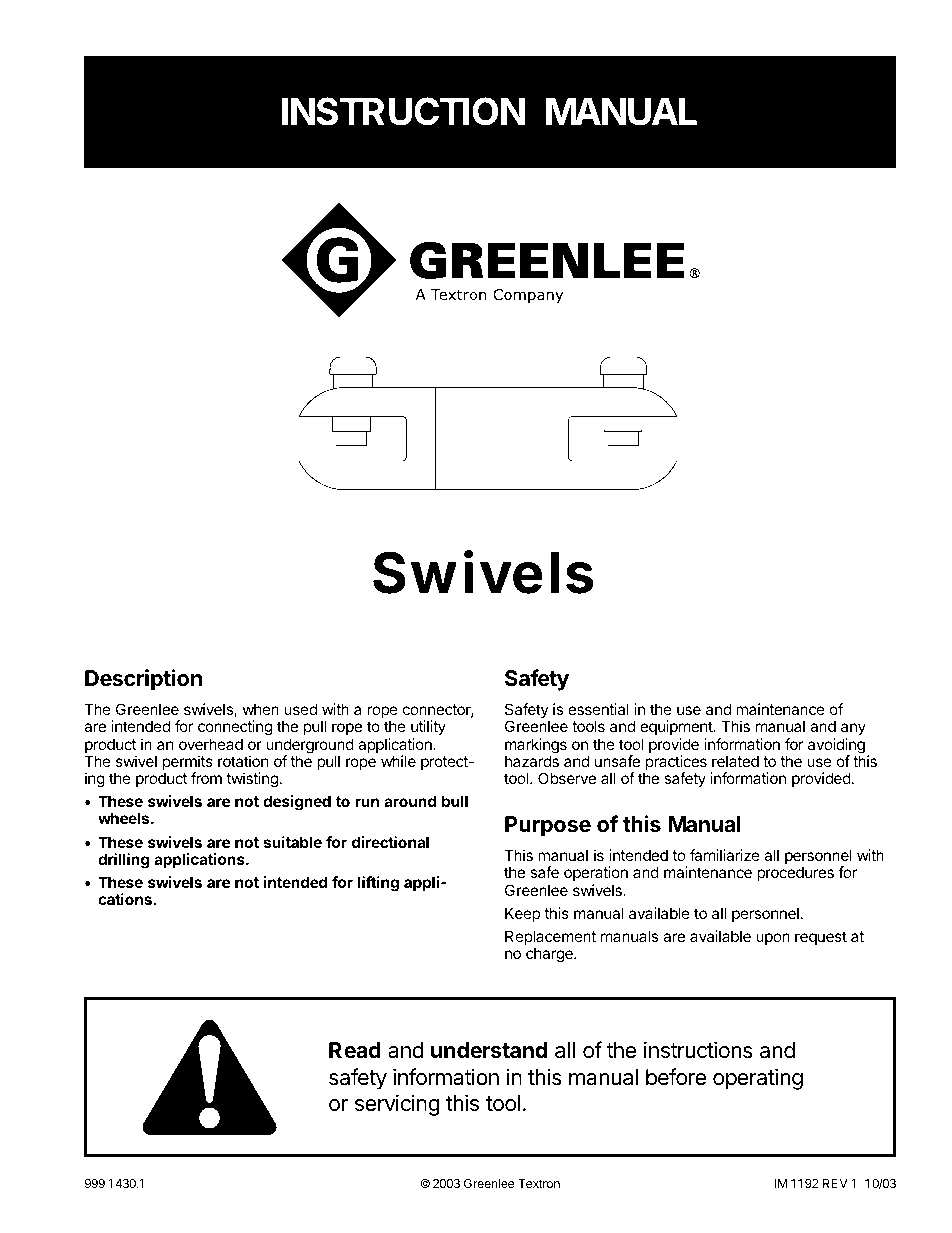 Image resolution: width=952 pixels, height=1233 pixels. What do you see at coordinates (835, 1183) in the document?
I see `REV` at bounding box center [835, 1183].
